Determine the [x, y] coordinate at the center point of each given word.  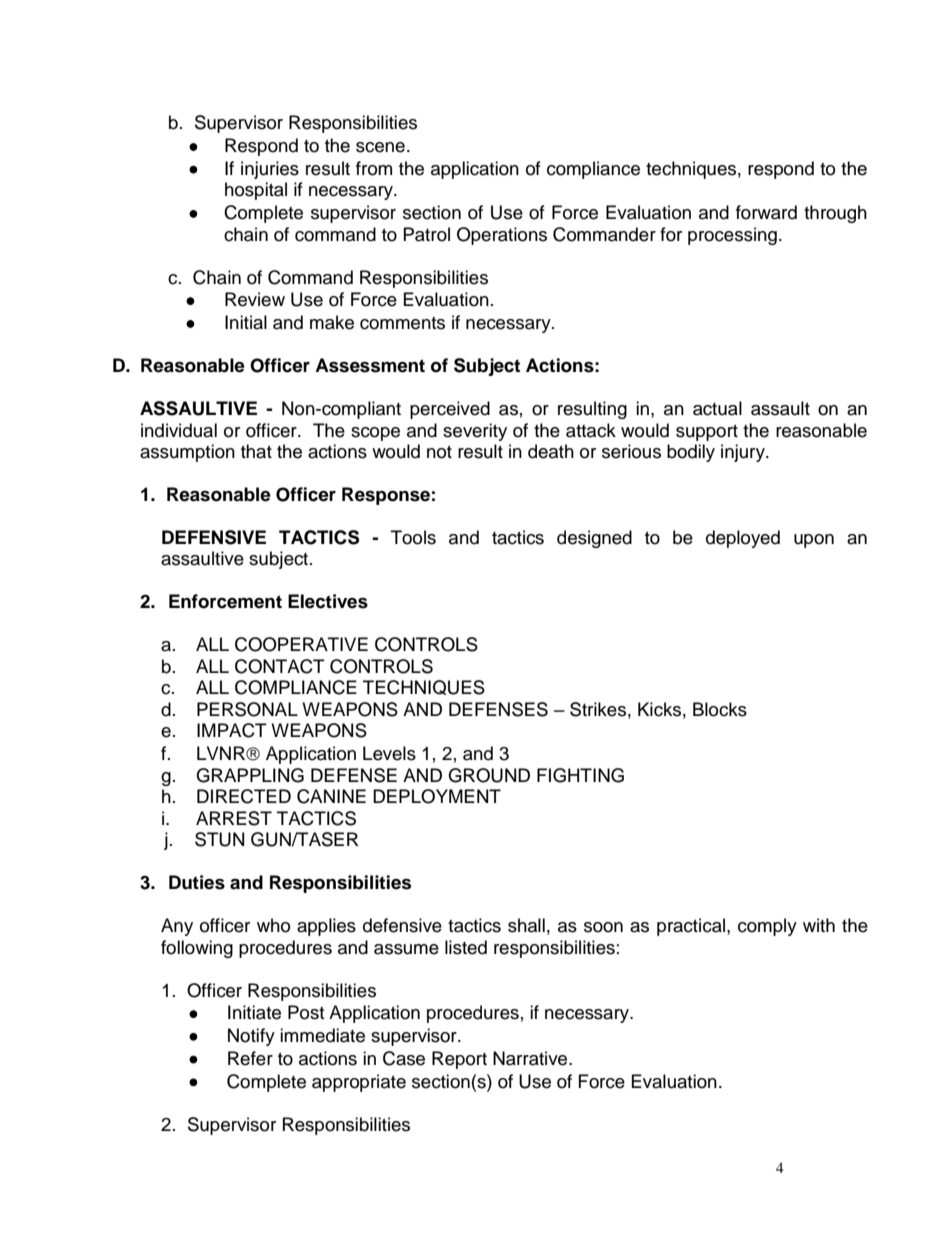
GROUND [489, 775]
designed [594, 539]
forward [766, 212]
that [256, 451]
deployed [743, 539]
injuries [270, 170]
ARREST [234, 818]
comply [767, 927]
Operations [502, 236]
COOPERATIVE [301, 644]
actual [717, 408]
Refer [250, 1058]
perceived [450, 410]
